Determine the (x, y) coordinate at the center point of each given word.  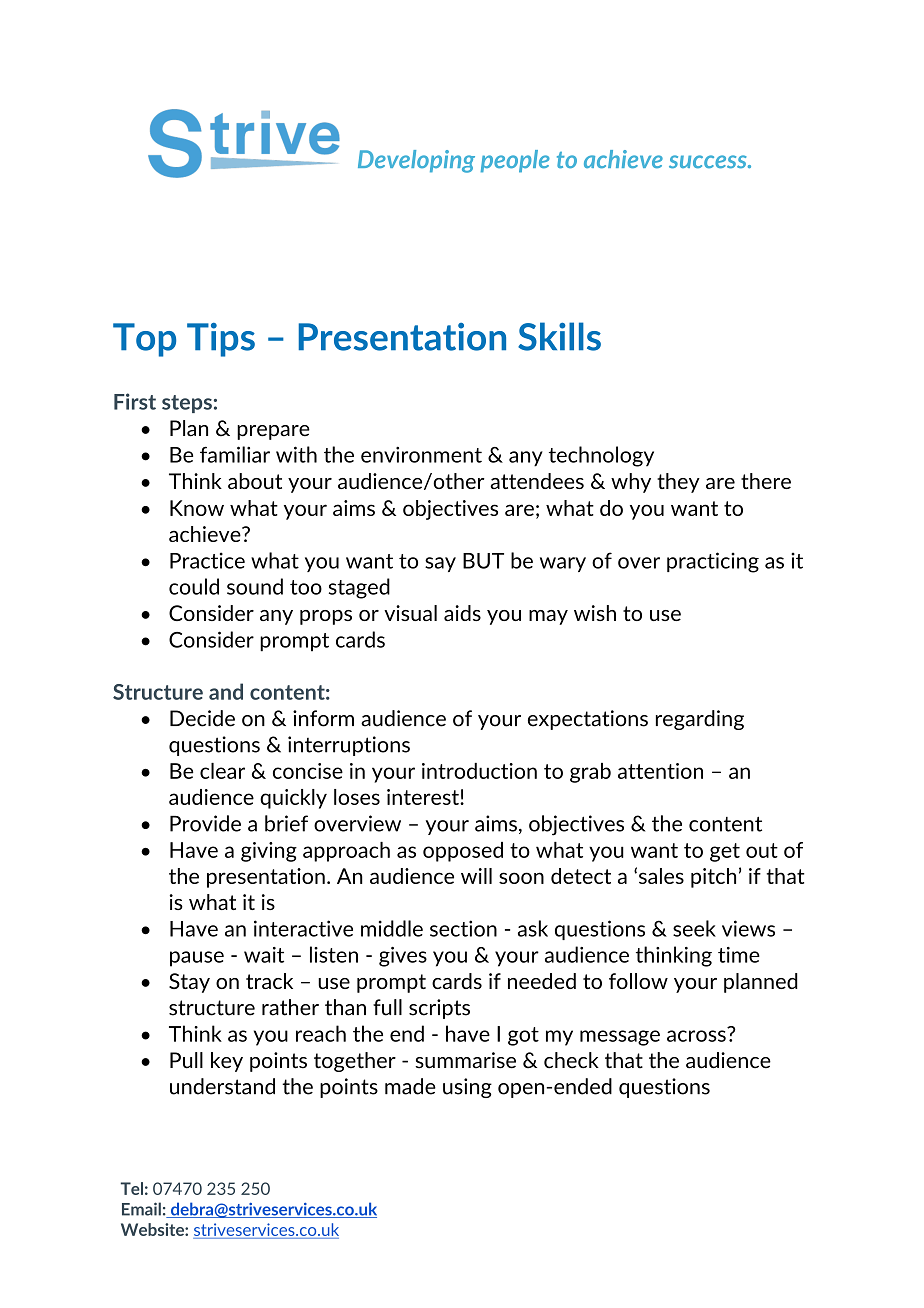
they (678, 483)
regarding (700, 720)
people (515, 161)
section (463, 928)
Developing (416, 161)
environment (421, 454)
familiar (235, 454)
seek (694, 928)
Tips (221, 340)
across (696, 1036)
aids (462, 613)
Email (141, 1209)
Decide (202, 718)
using (467, 1088)
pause (197, 959)
